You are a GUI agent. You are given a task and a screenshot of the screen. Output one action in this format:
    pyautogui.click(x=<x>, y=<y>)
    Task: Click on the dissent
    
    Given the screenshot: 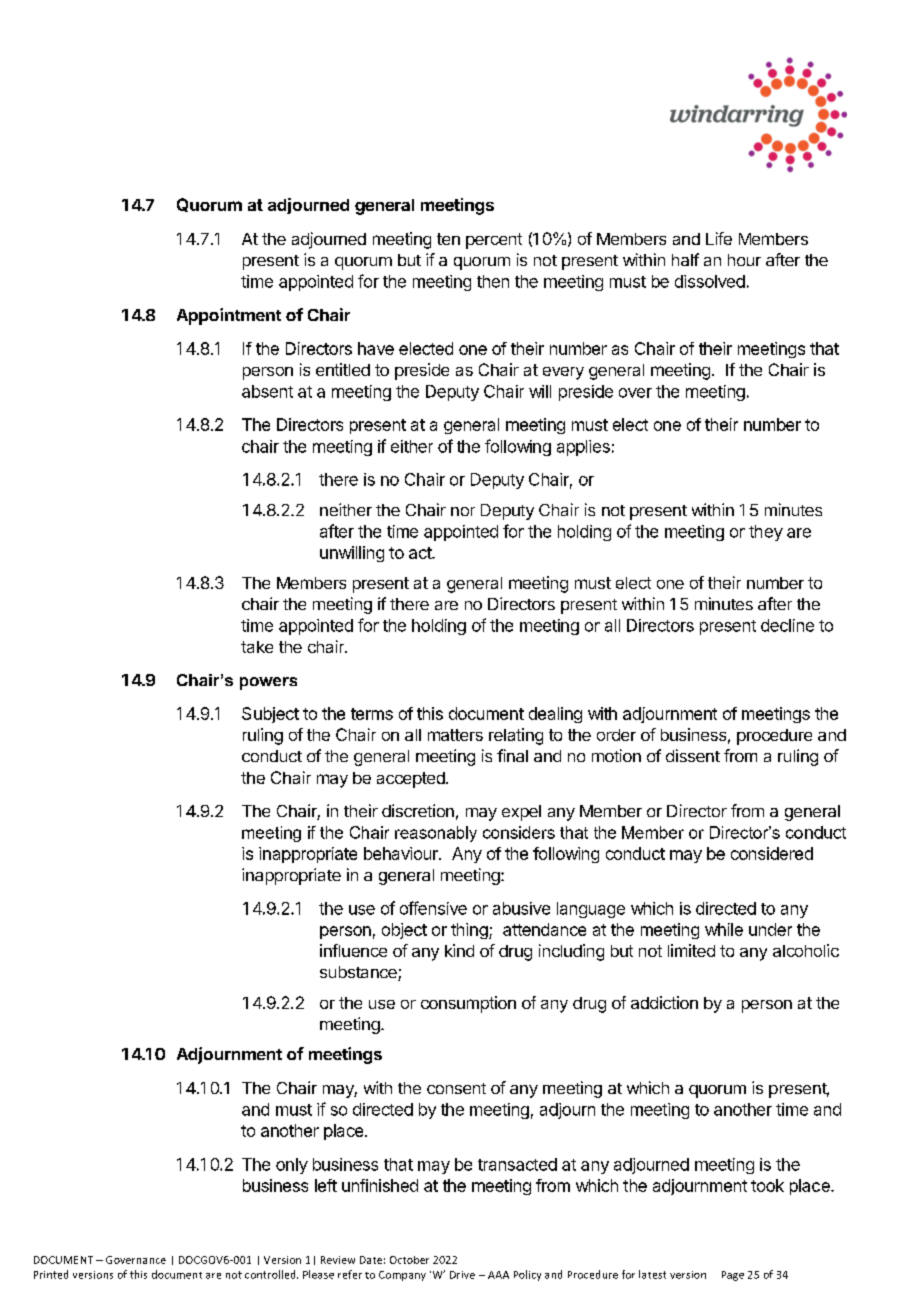 What is the action you would take?
    pyautogui.click(x=693, y=755)
